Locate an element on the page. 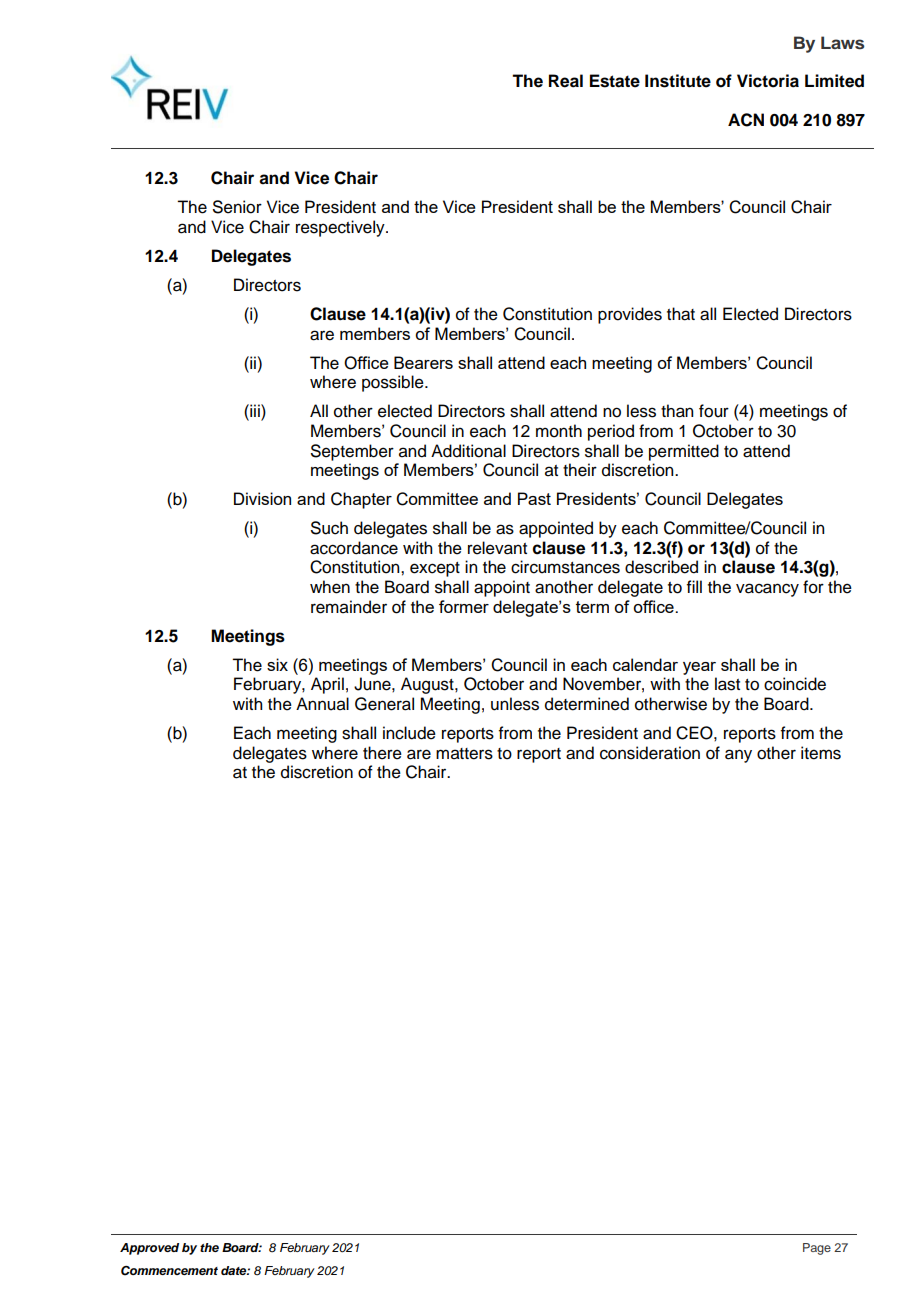 The width and height of the image is (924, 1308). Page is located at coordinates (817, 1249).
